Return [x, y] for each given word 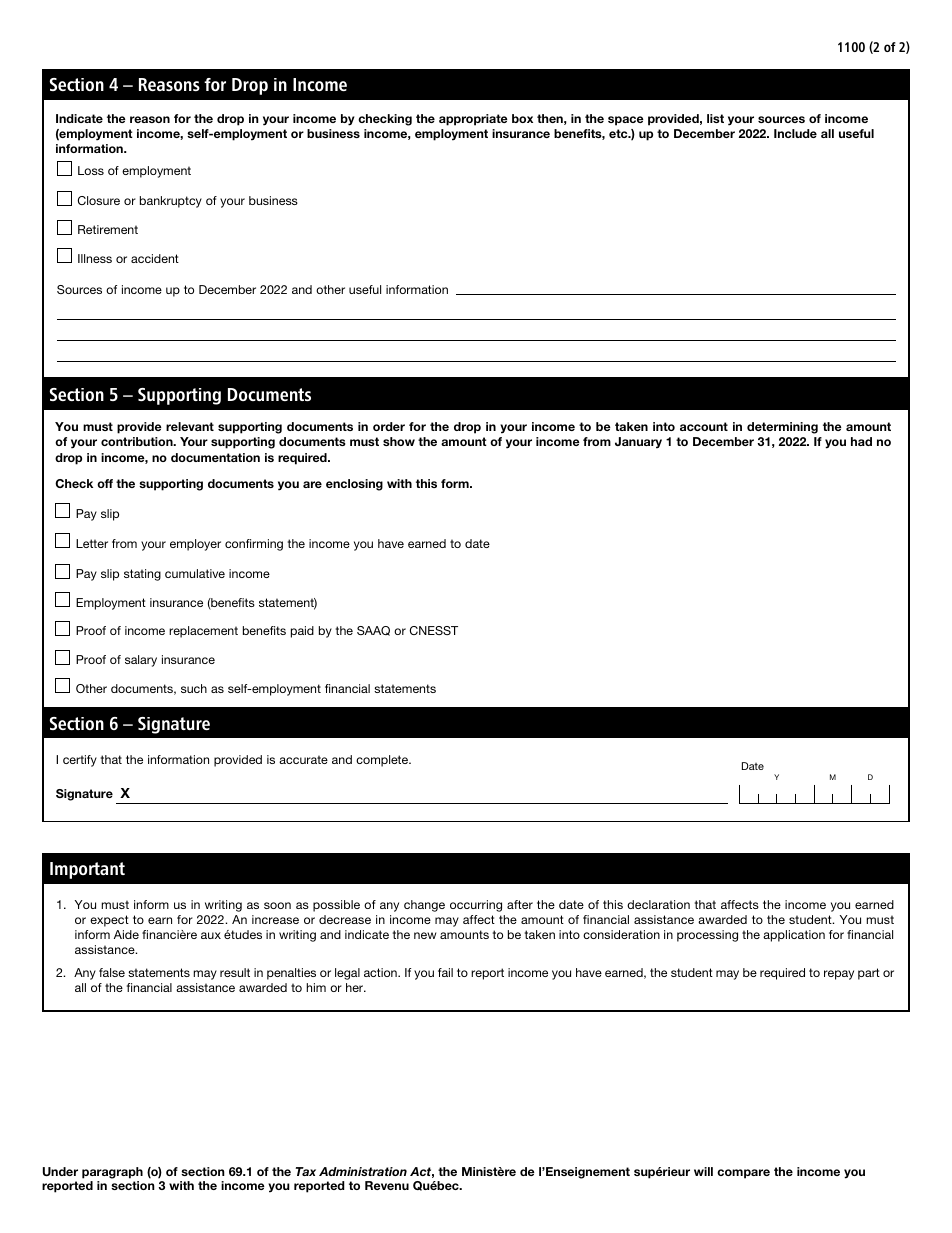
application [794, 936]
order [389, 426]
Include [795, 133]
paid [302, 632]
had [861, 441]
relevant [190, 426]
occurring [476, 906]
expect [109, 921]
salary [141, 661]
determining [782, 428]
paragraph [112, 1173]
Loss [91, 170]
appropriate [473, 120]
